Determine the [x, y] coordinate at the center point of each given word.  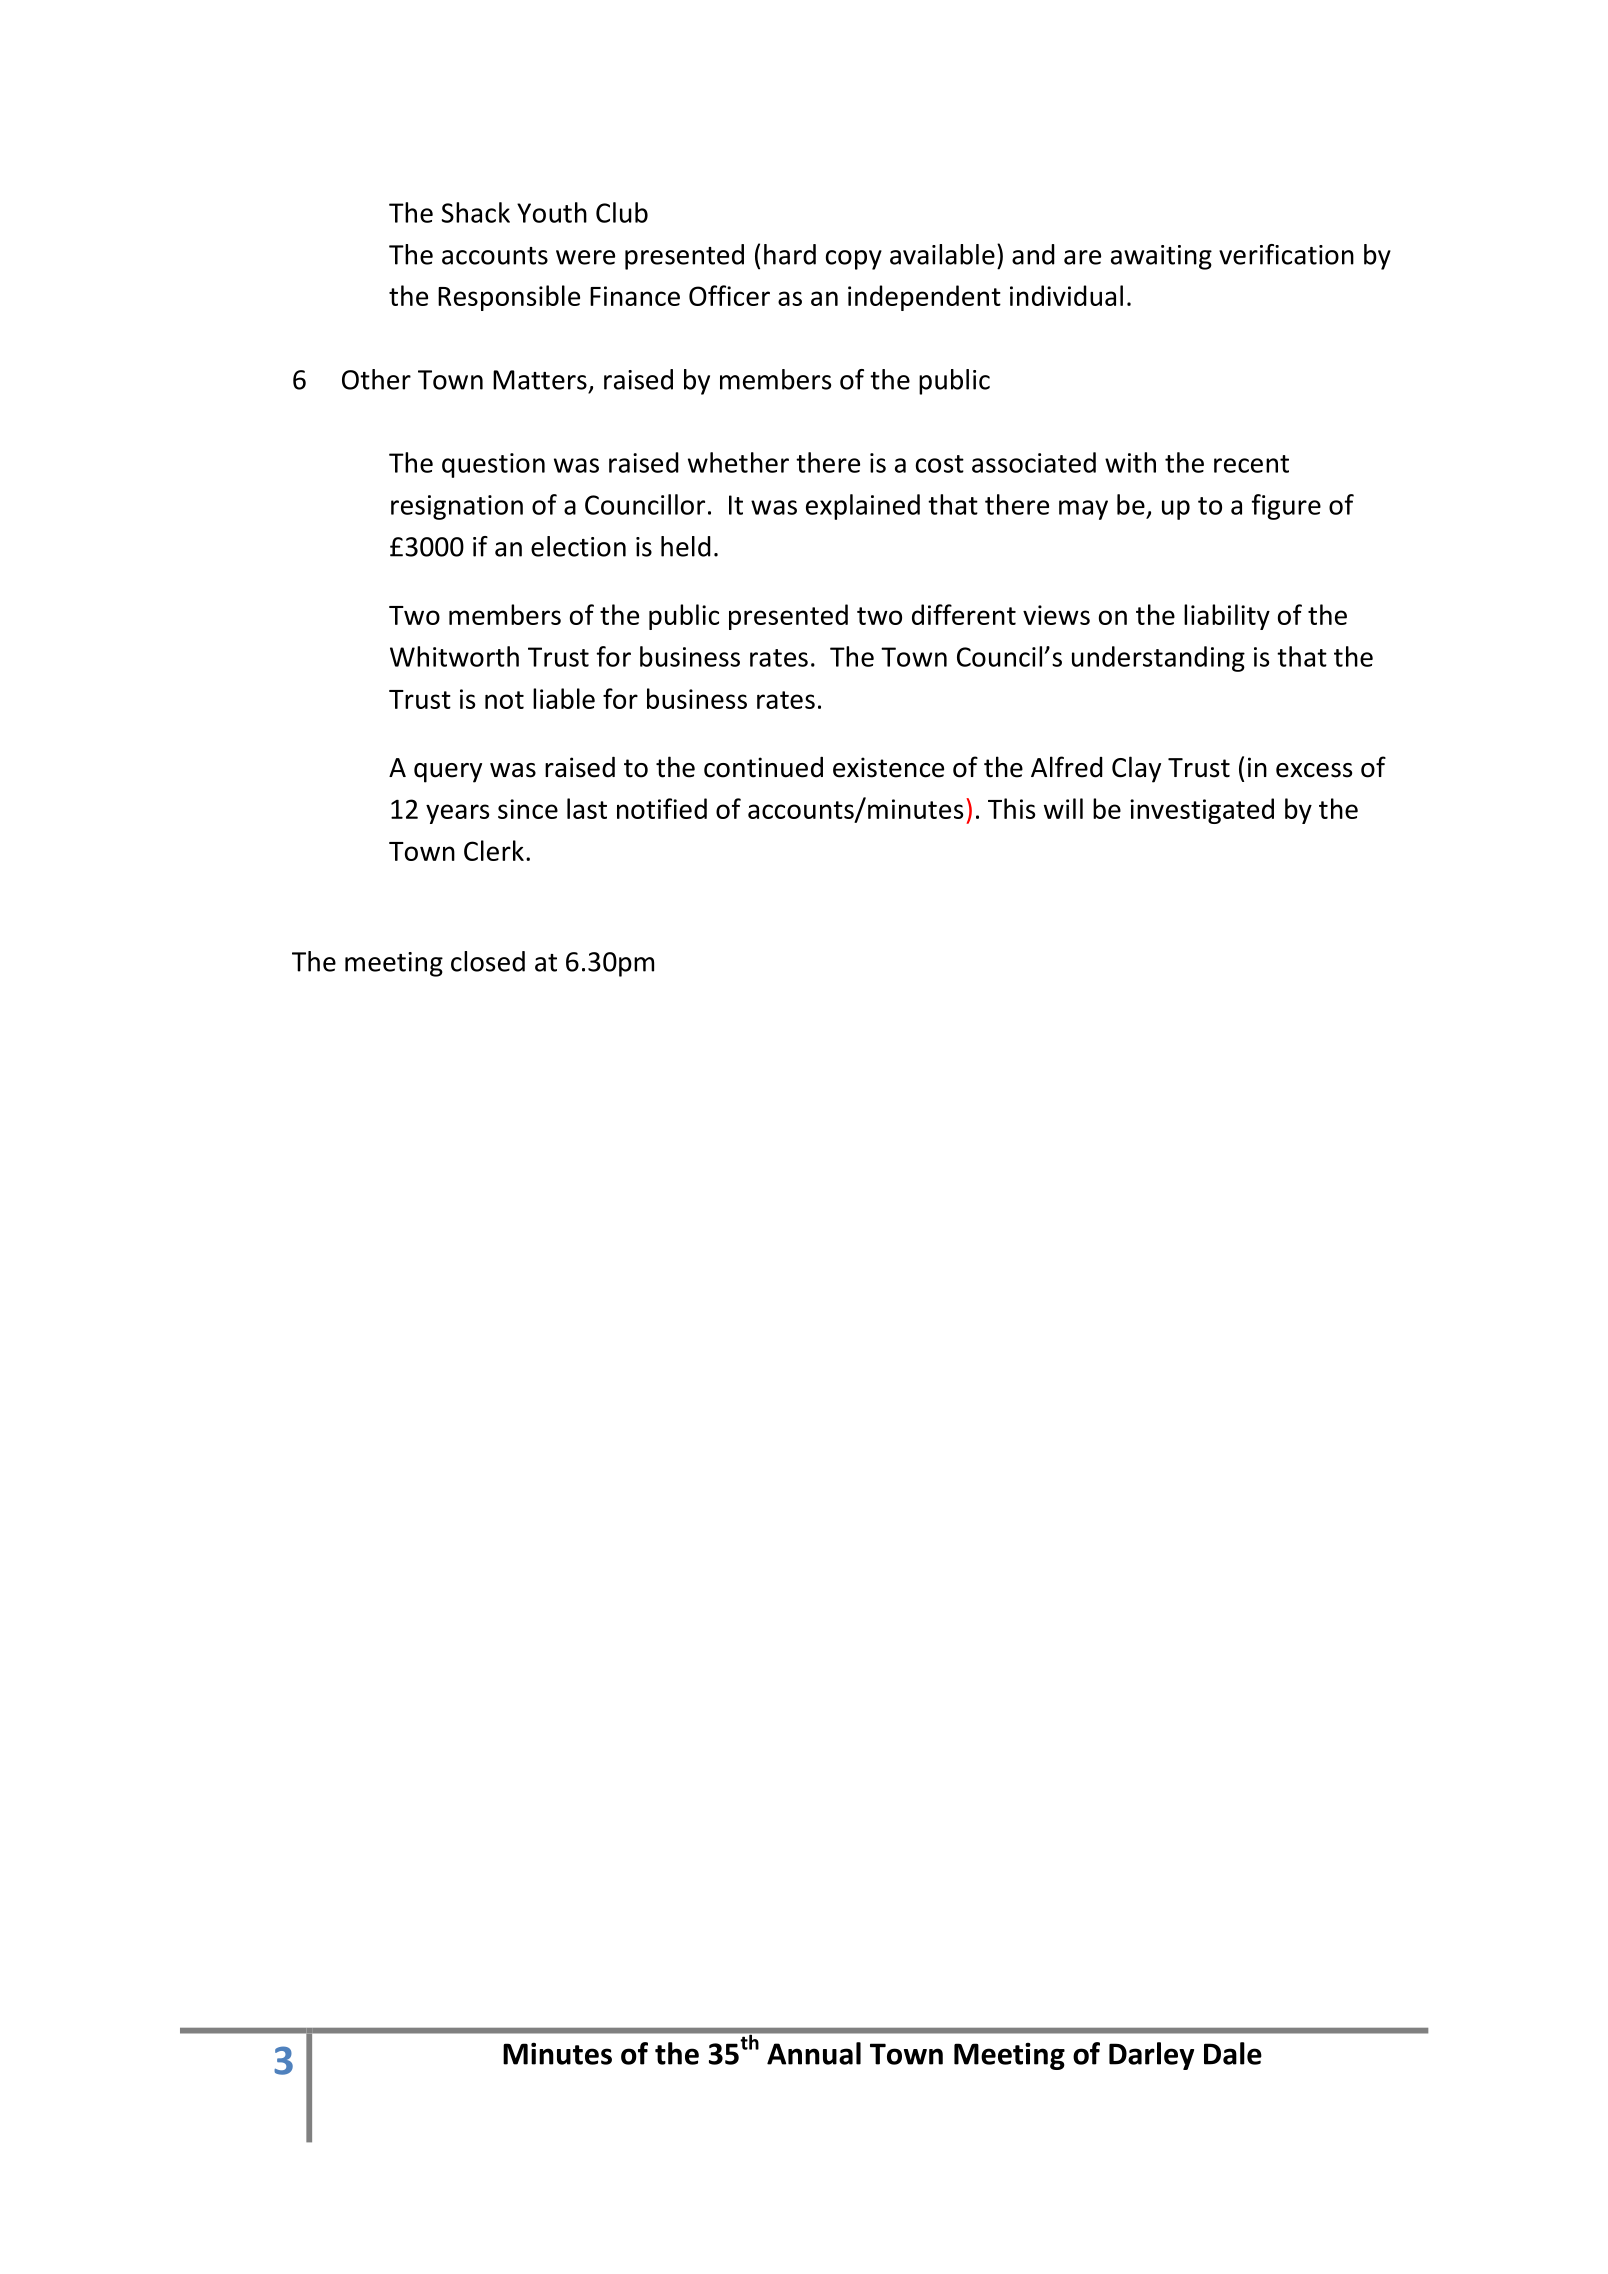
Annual [814, 2053]
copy [854, 260]
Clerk [494, 850]
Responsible [509, 298]
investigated [1202, 811]
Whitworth [454, 656]
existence [888, 767]
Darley [1151, 2056]
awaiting [1161, 257]
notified [662, 808]
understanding [1158, 659]
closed [488, 961]
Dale [1233, 2053]
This [1011, 808]
